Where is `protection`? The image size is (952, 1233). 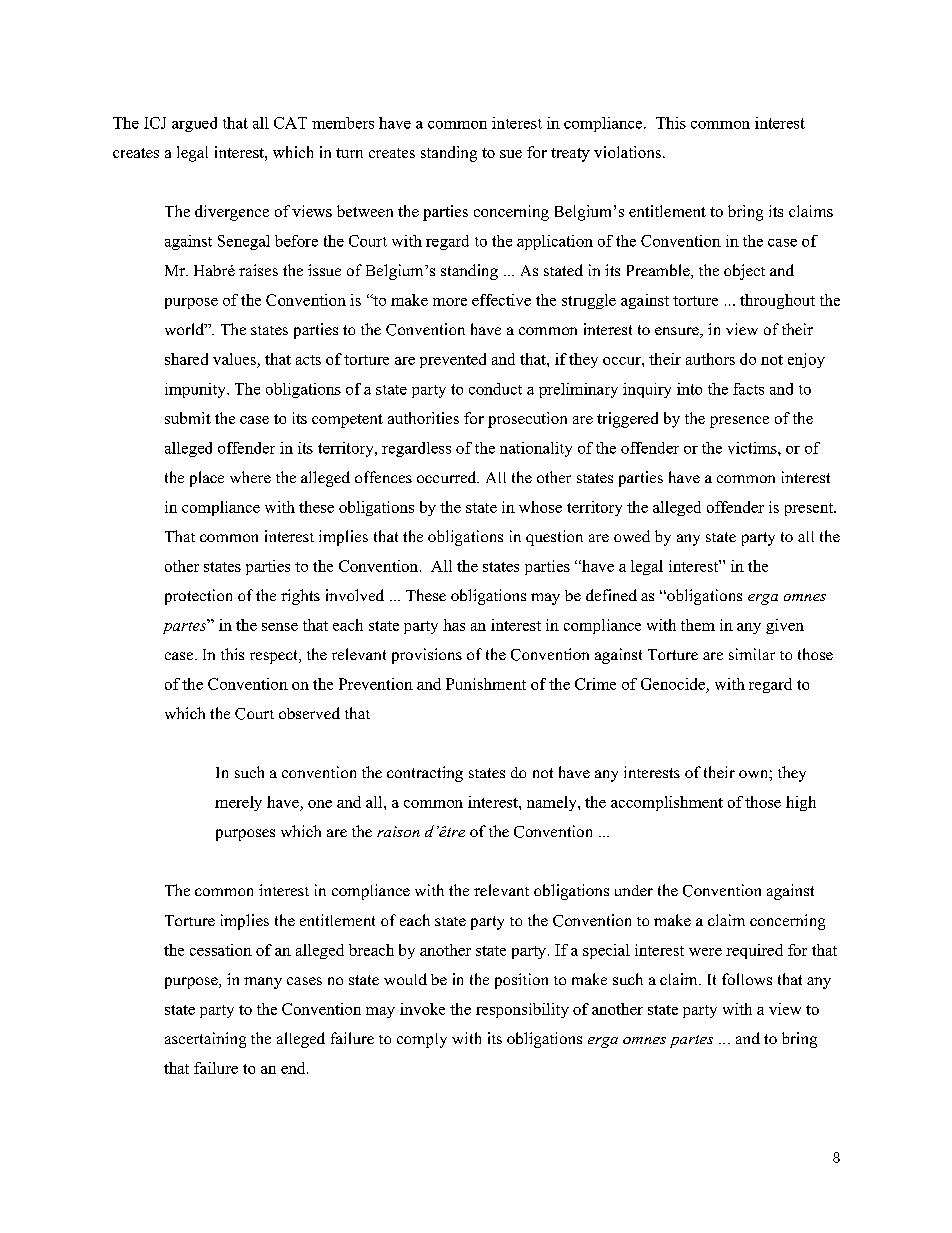 protection is located at coordinates (198, 597).
